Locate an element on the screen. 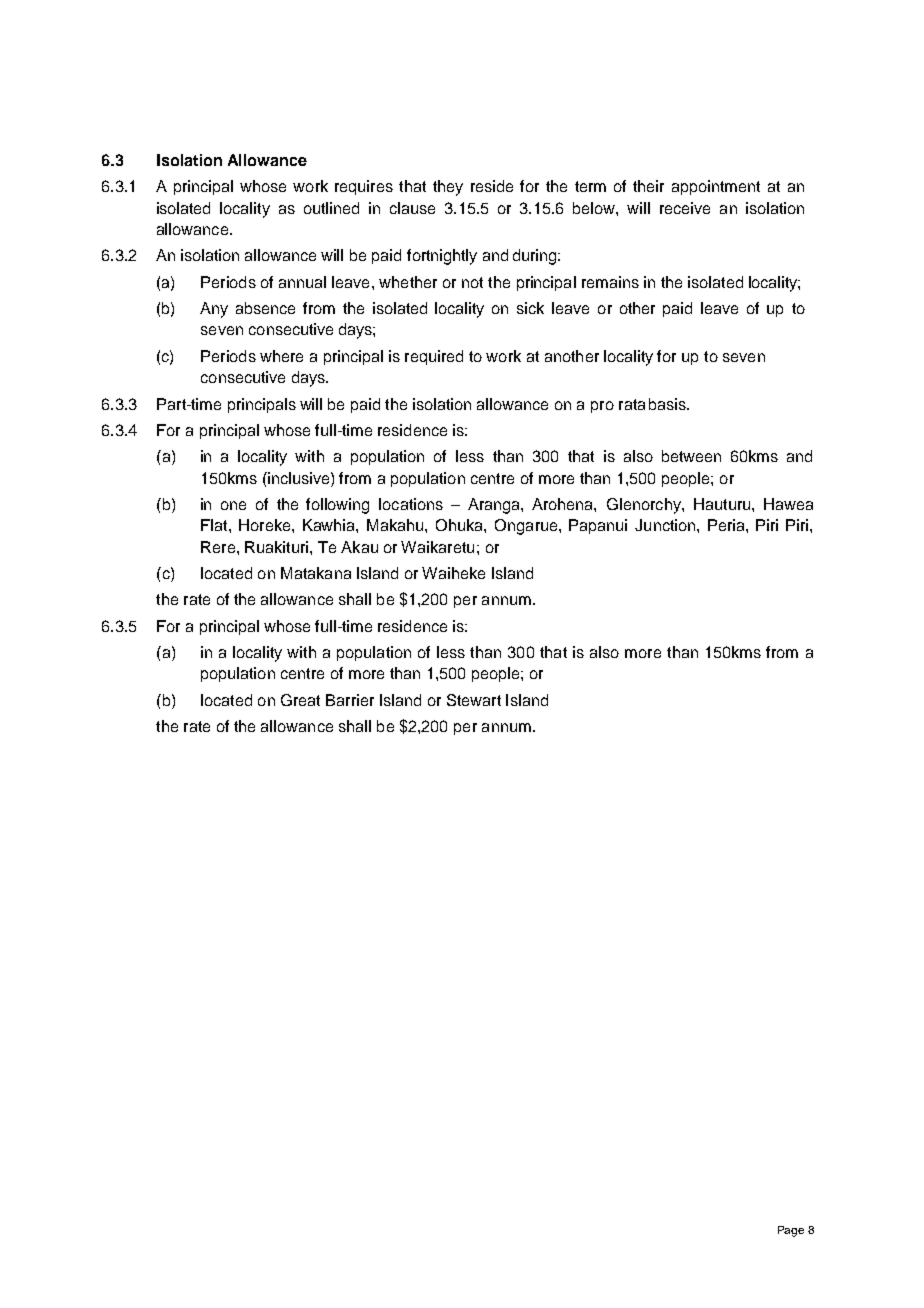 This screenshot has height=1308, width=924. Junction is located at coordinates (666, 525).
